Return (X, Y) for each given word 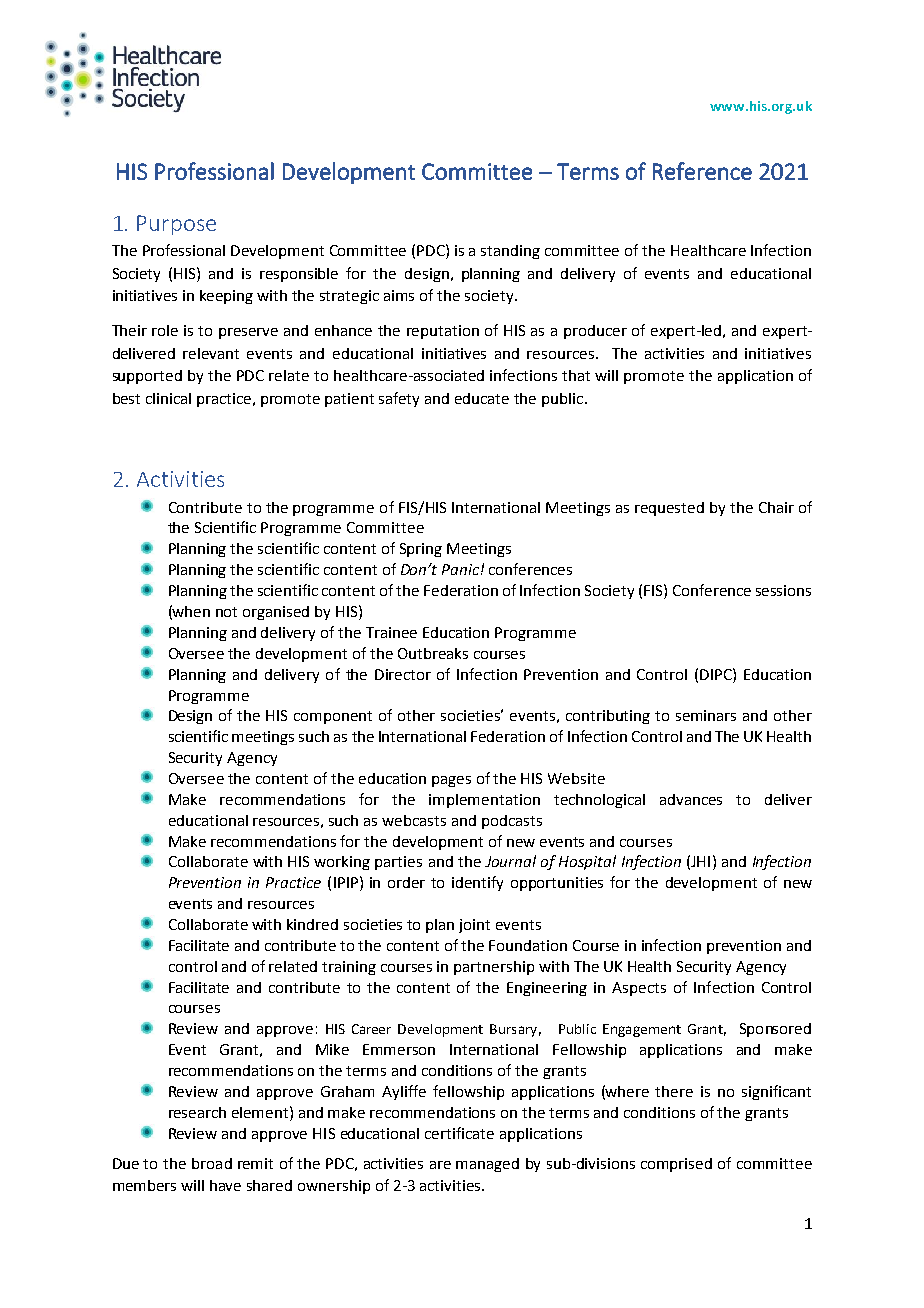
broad (212, 1163)
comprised (676, 1165)
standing (510, 252)
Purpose (176, 225)
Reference (702, 171)
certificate (459, 1133)
